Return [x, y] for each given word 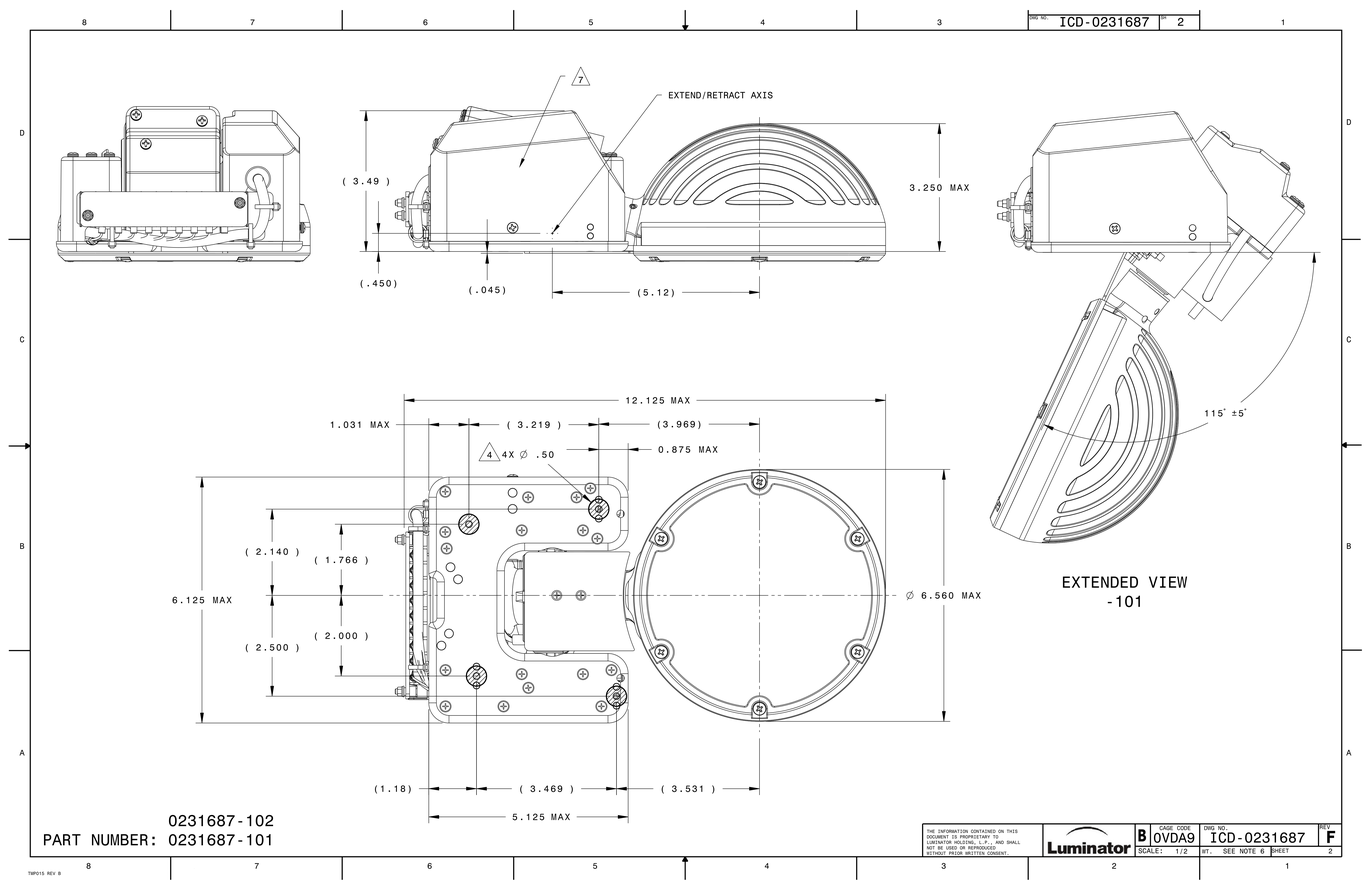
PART [62, 840]
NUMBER [120, 840]
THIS [1012, 831]
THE [930, 831]
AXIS [762, 95]
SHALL [1013, 842]
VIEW [1168, 582]
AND [999, 841]
